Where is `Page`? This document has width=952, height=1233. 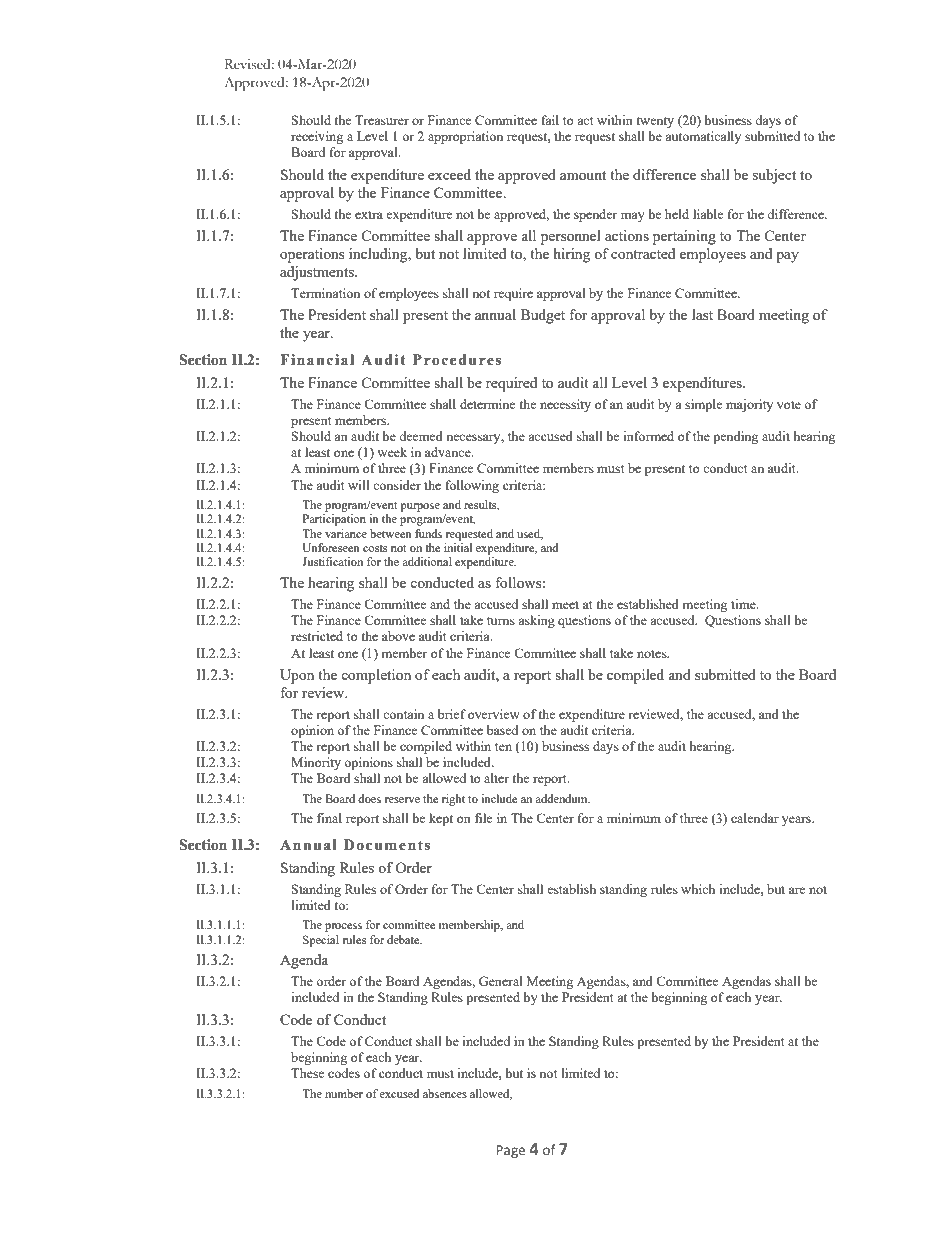 Page is located at coordinates (510, 1151).
